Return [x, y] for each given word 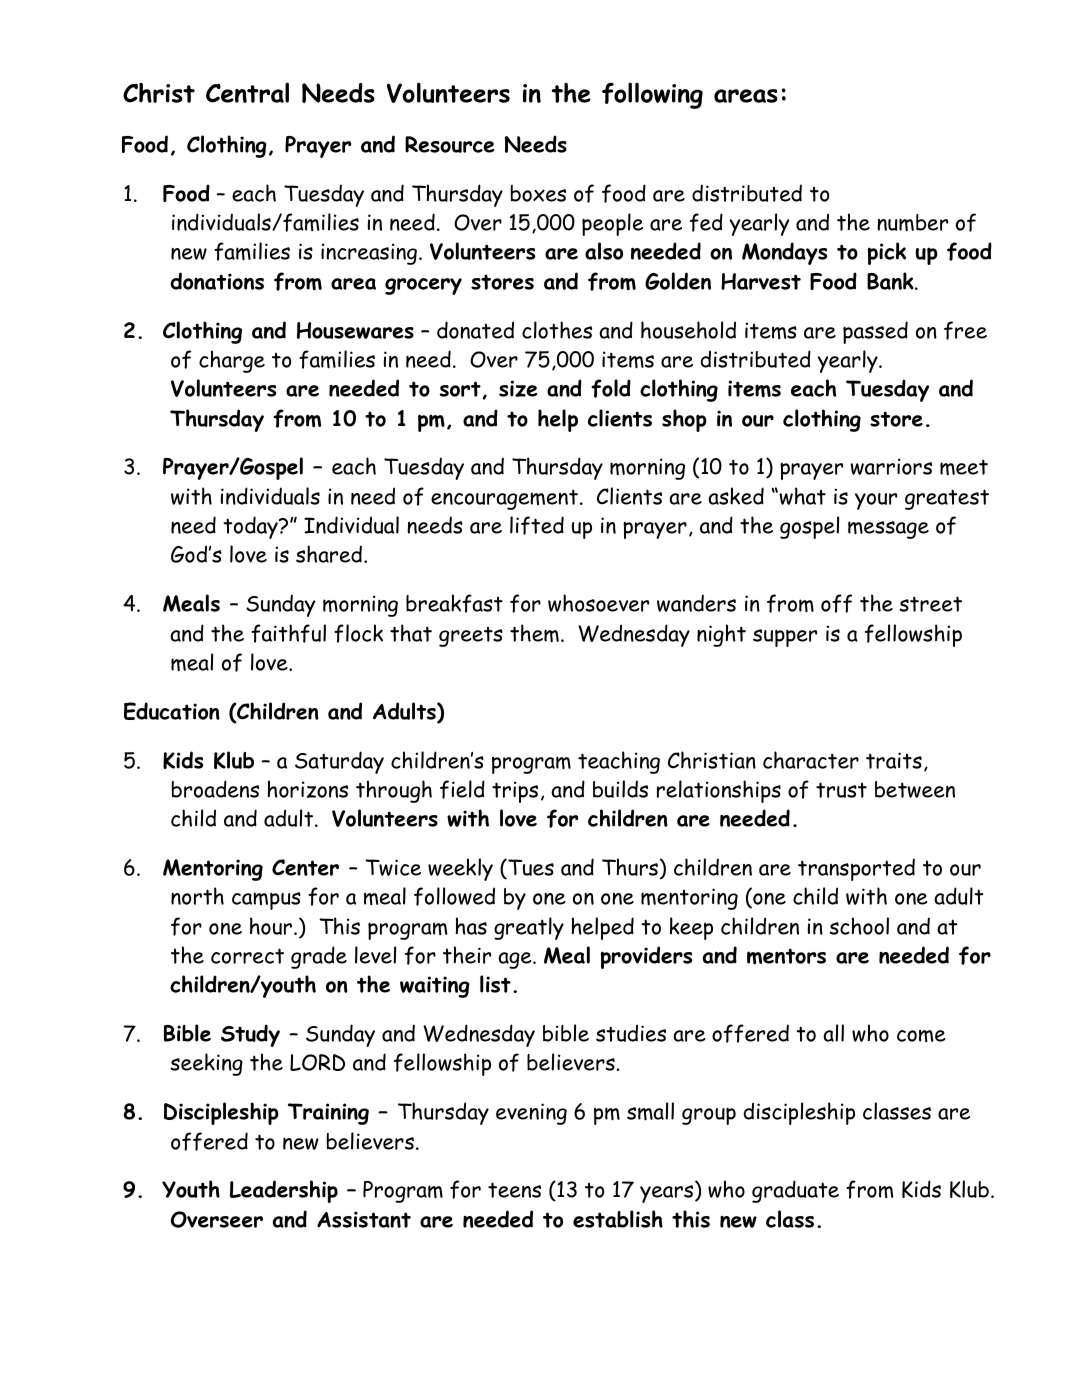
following [652, 95]
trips [515, 792]
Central [247, 92]
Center [305, 867]
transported [856, 869]
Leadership [284, 1191]
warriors [891, 466]
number [912, 222]
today [251, 527]
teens [514, 1190]
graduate [795, 1191]
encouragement [504, 499]
